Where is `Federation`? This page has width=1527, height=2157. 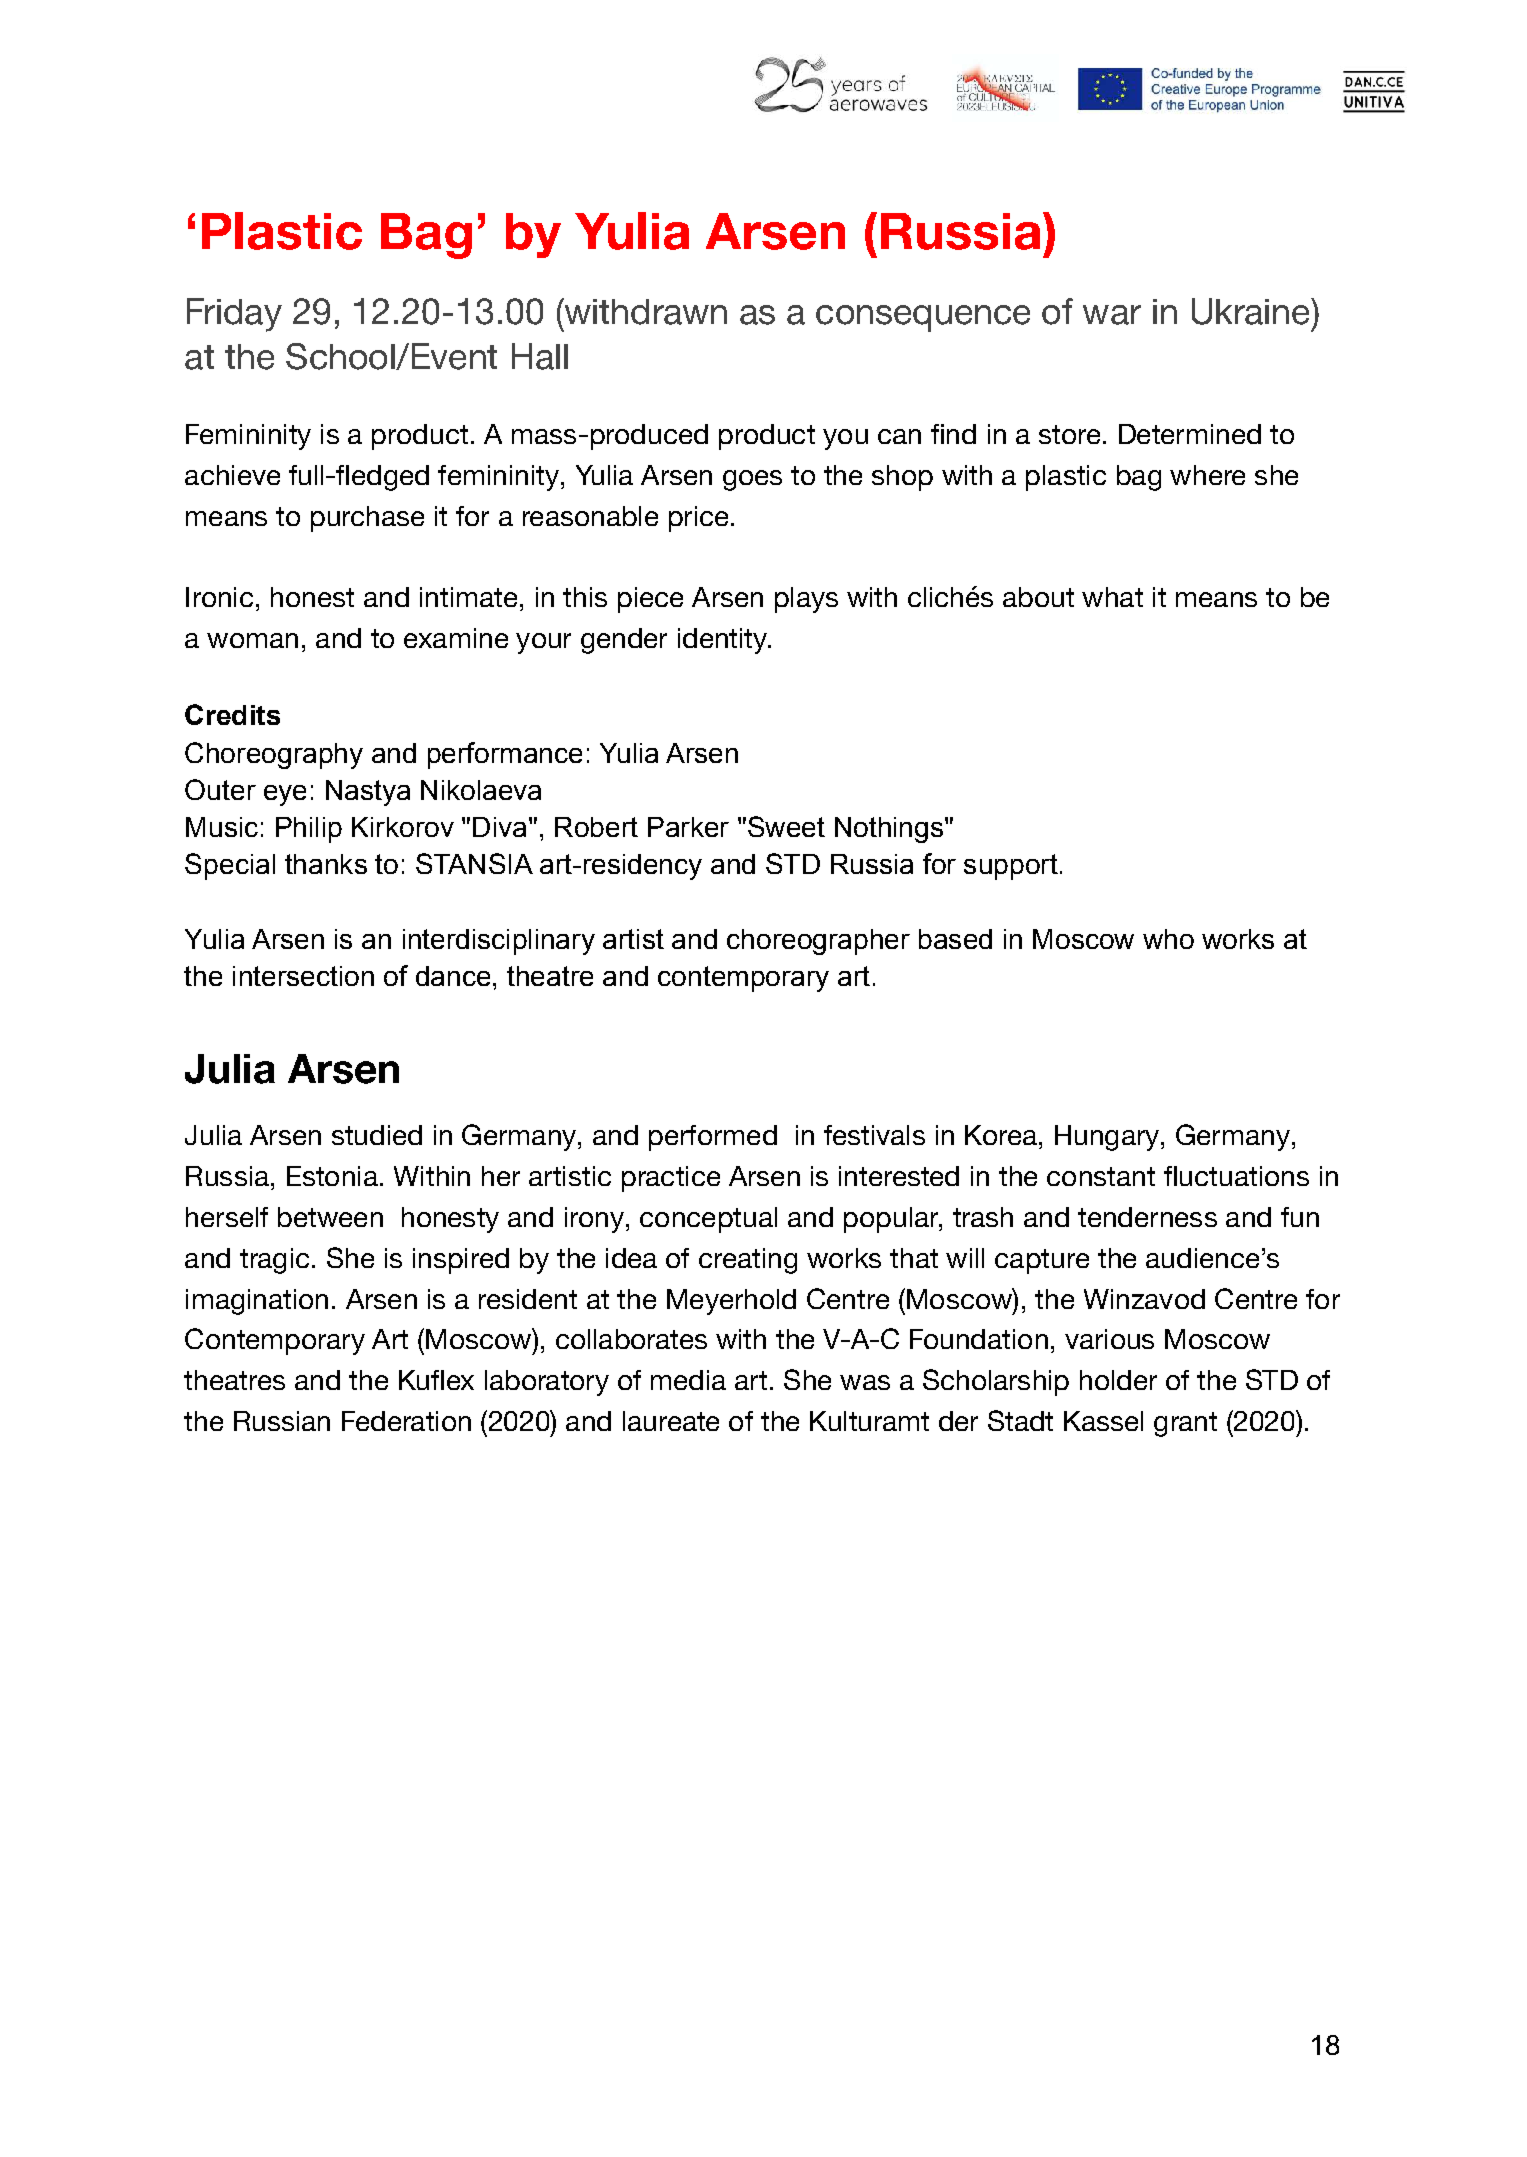
Federation is located at coordinates (406, 1421).
